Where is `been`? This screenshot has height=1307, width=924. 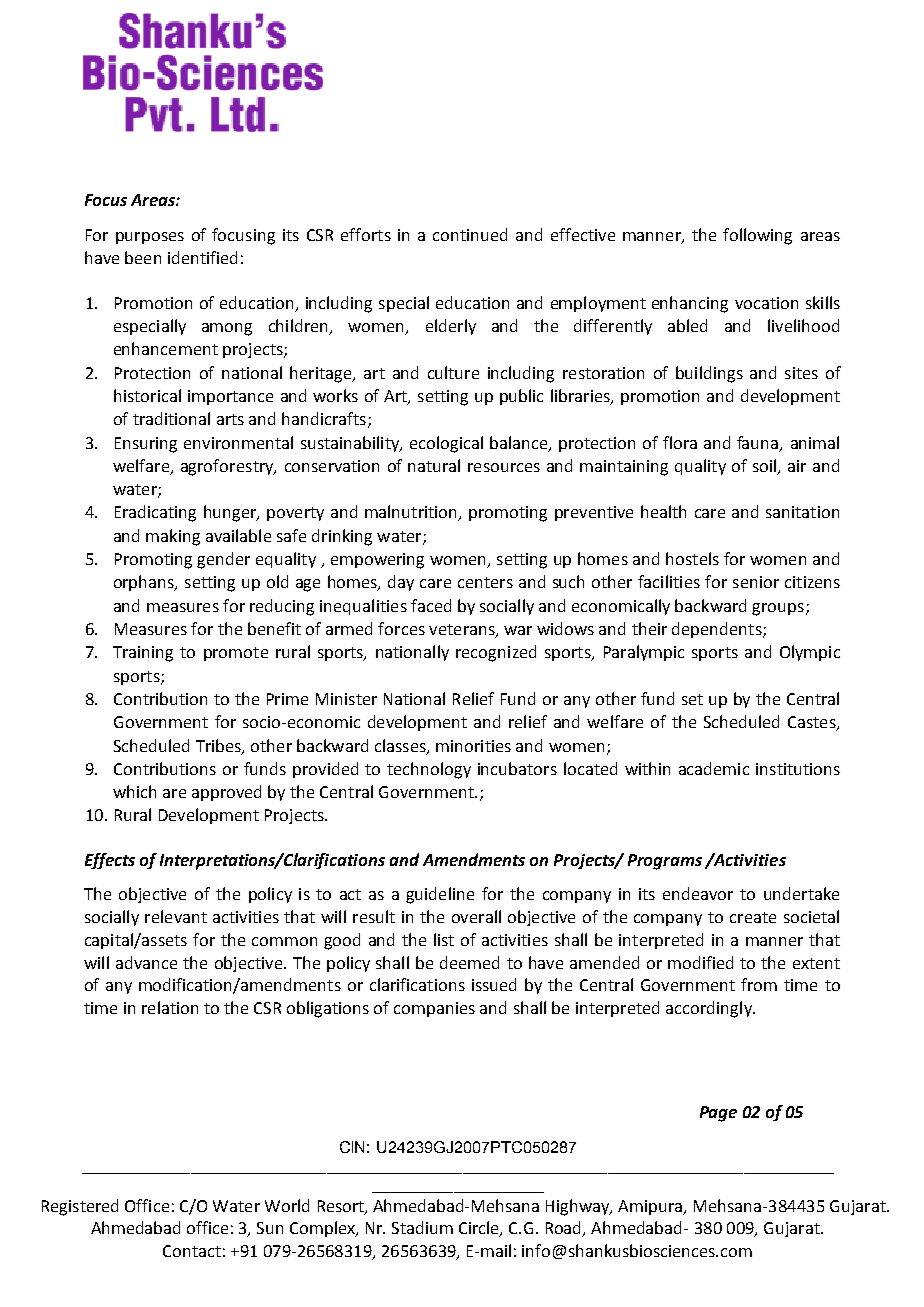
been is located at coordinates (143, 257).
